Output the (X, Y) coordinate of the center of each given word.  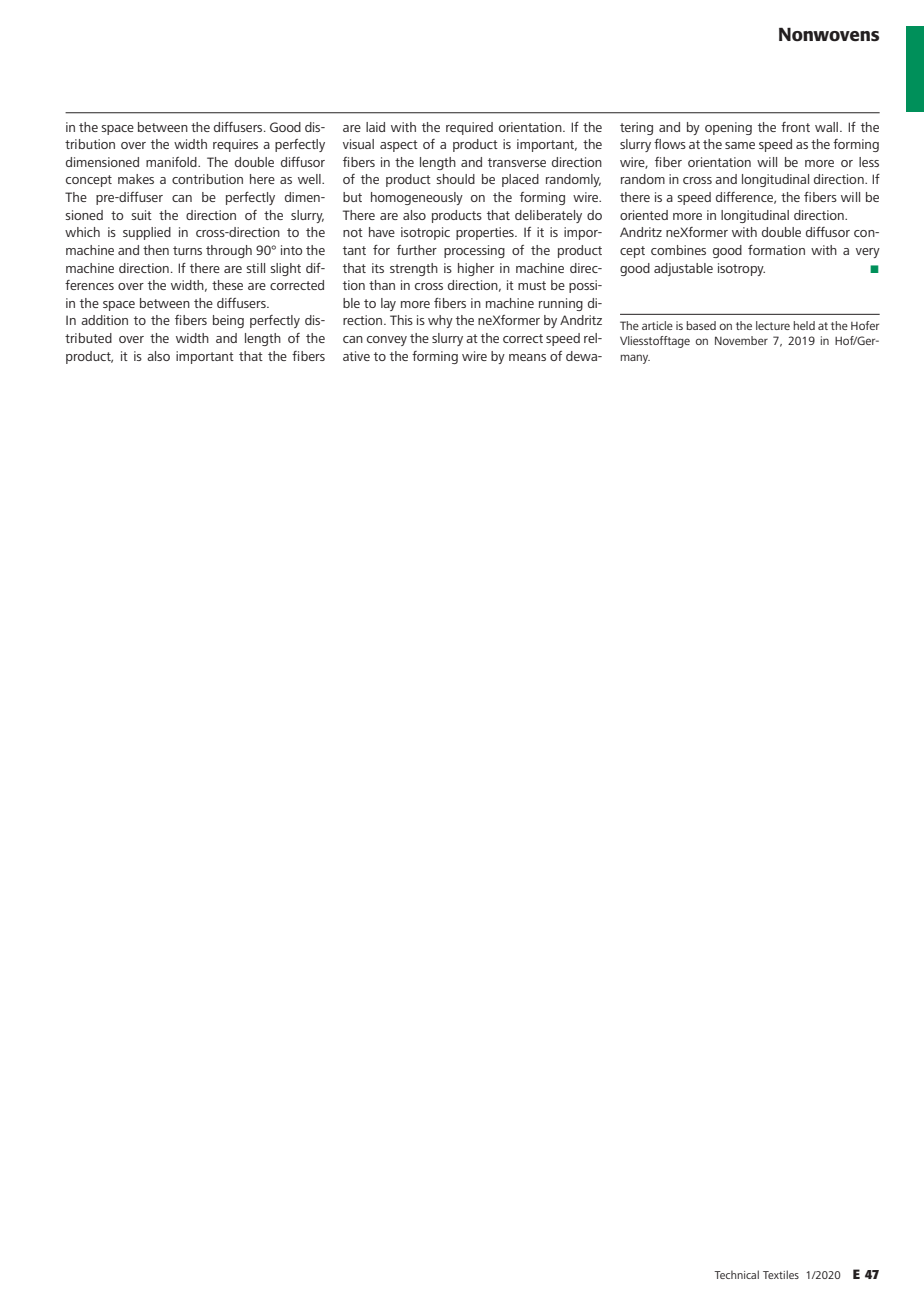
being (228, 321)
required (469, 128)
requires (235, 145)
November (741, 340)
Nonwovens (829, 34)
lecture (773, 325)
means (527, 357)
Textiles (781, 1274)
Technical (736, 1274)
